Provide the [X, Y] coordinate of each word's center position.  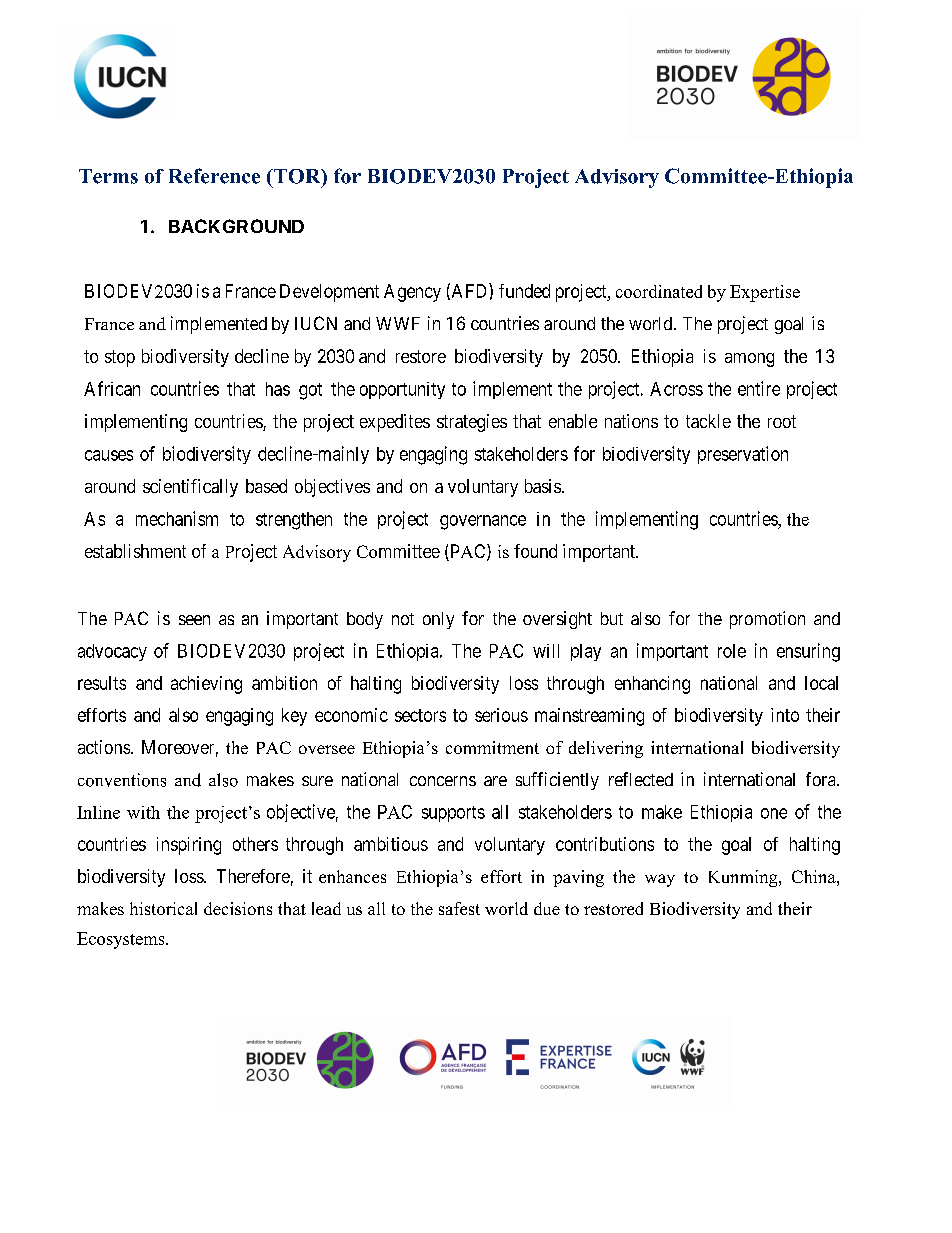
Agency [412, 293]
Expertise [765, 293]
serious [501, 715]
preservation [743, 455]
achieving [206, 685]
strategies [472, 423]
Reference [214, 176]
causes [109, 455]
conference [163, 908]
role [732, 651]
